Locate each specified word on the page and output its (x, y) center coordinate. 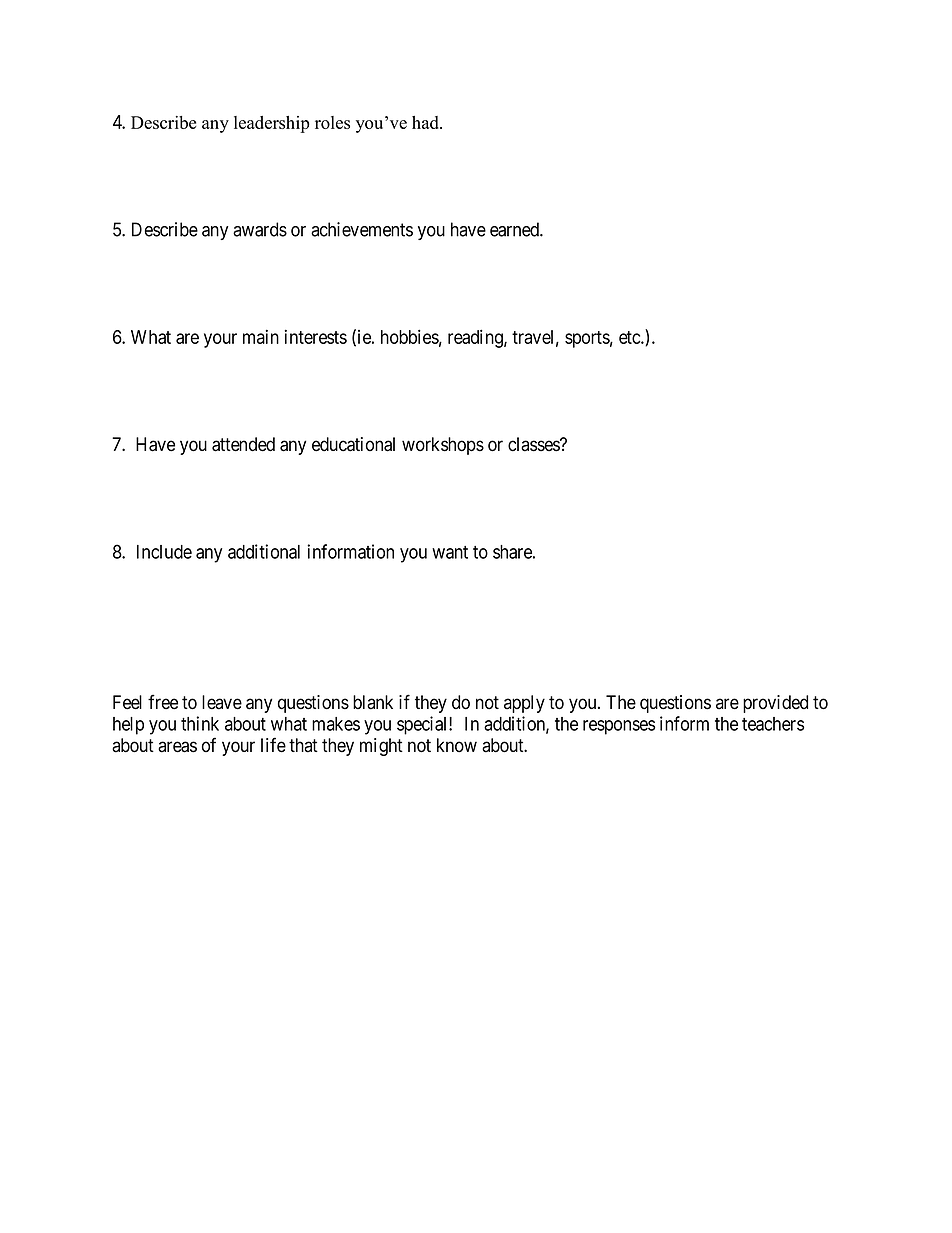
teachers (773, 724)
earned (515, 229)
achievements (362, 229)
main (261, 336)
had (426, 122)
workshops (443, 446)
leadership (272, 124)
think (200, 723)
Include (164, 552)
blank (373, 702)
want (450, 552)
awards (260, 229)
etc (630, 337)
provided (775, 704)
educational (353, 444)
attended (243, 444)
